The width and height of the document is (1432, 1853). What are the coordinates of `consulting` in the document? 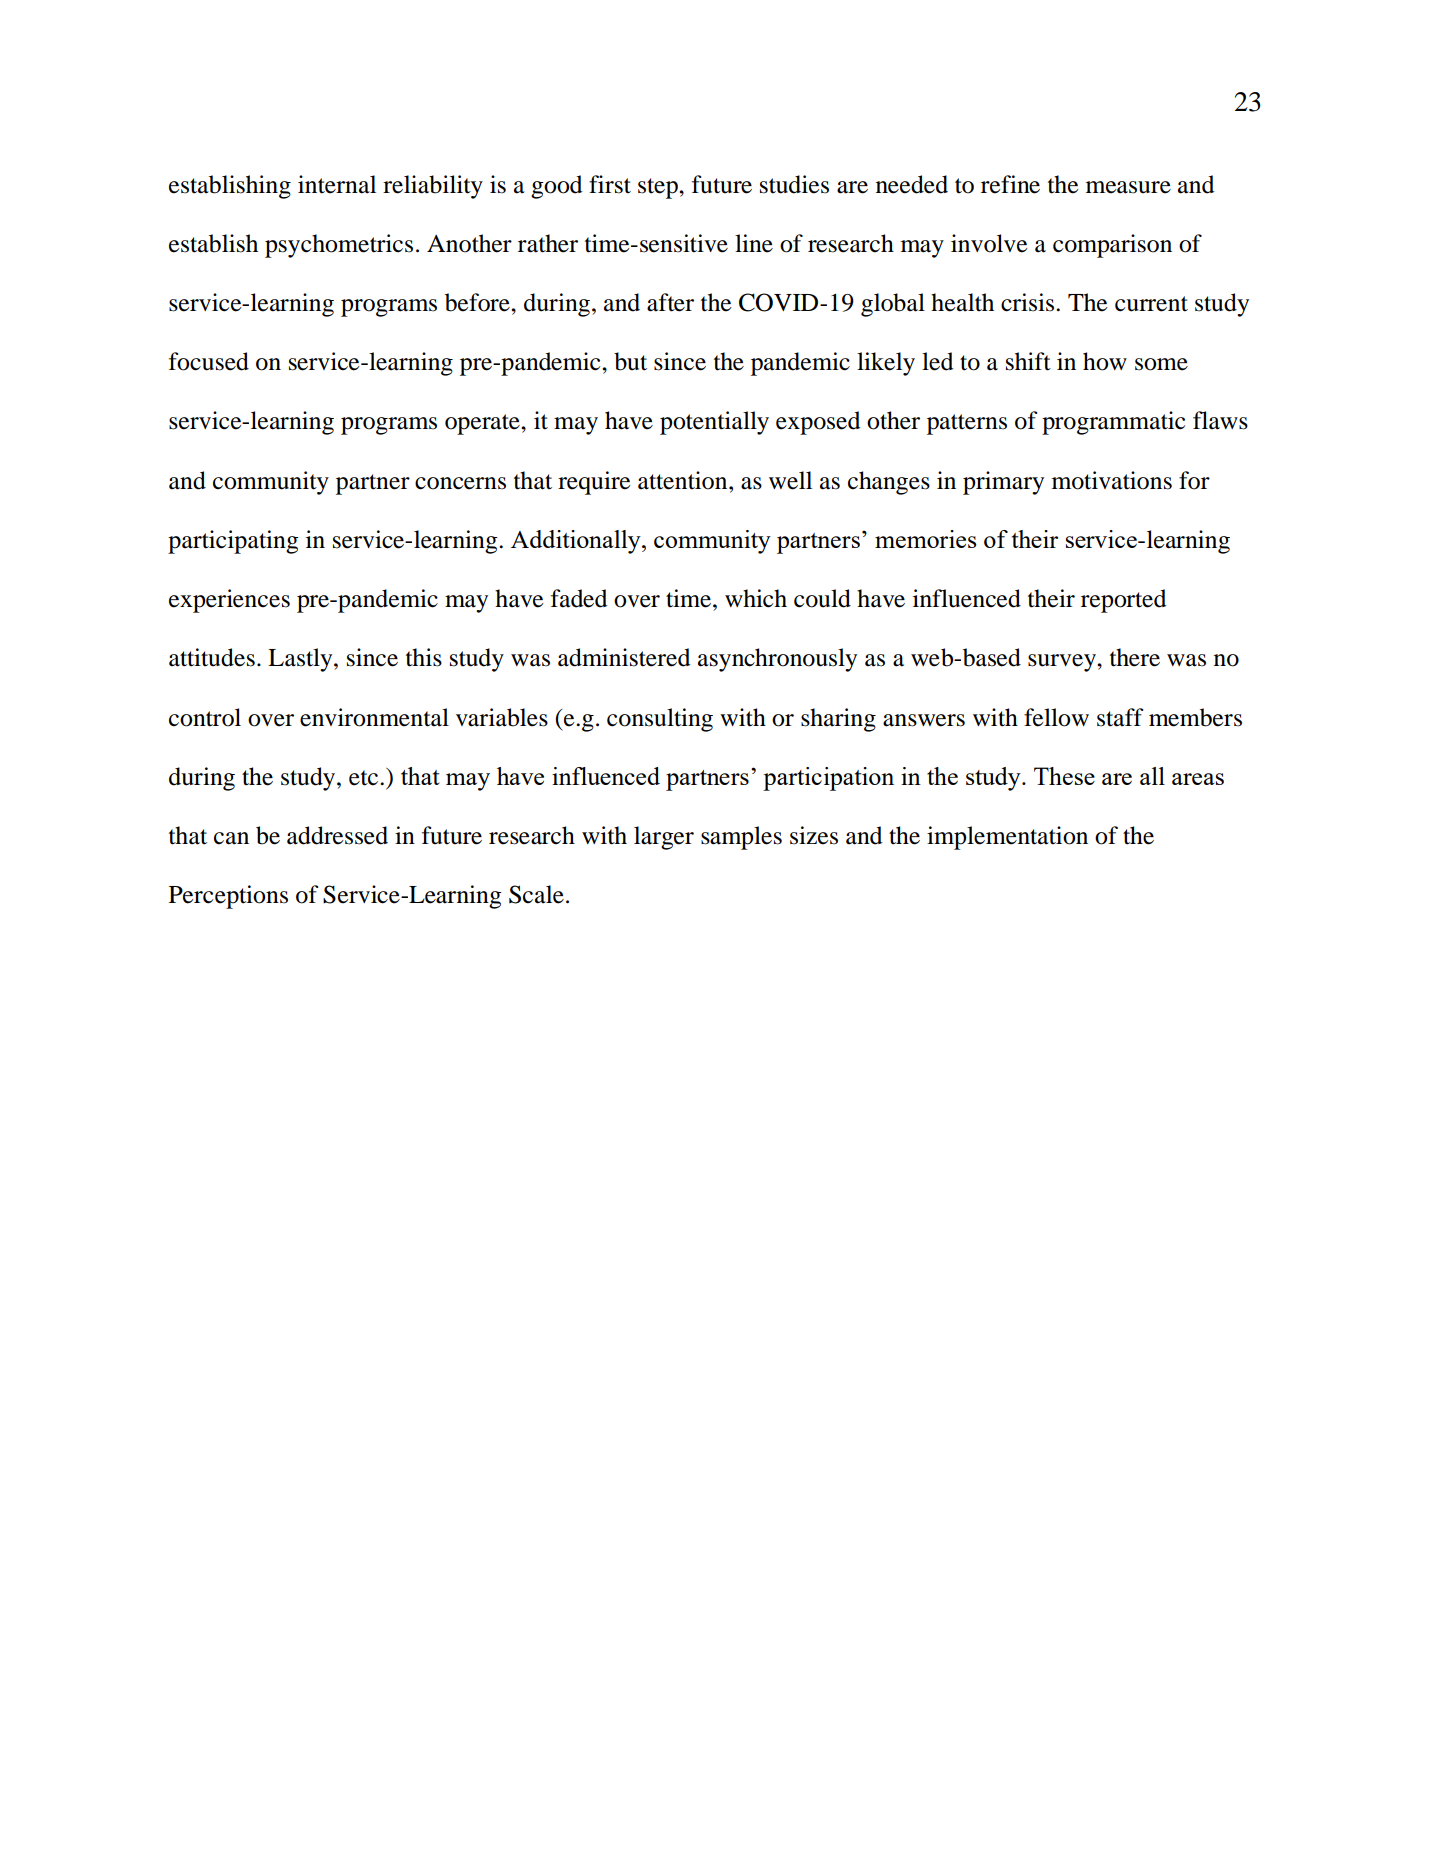 It's located at (660, 720).
